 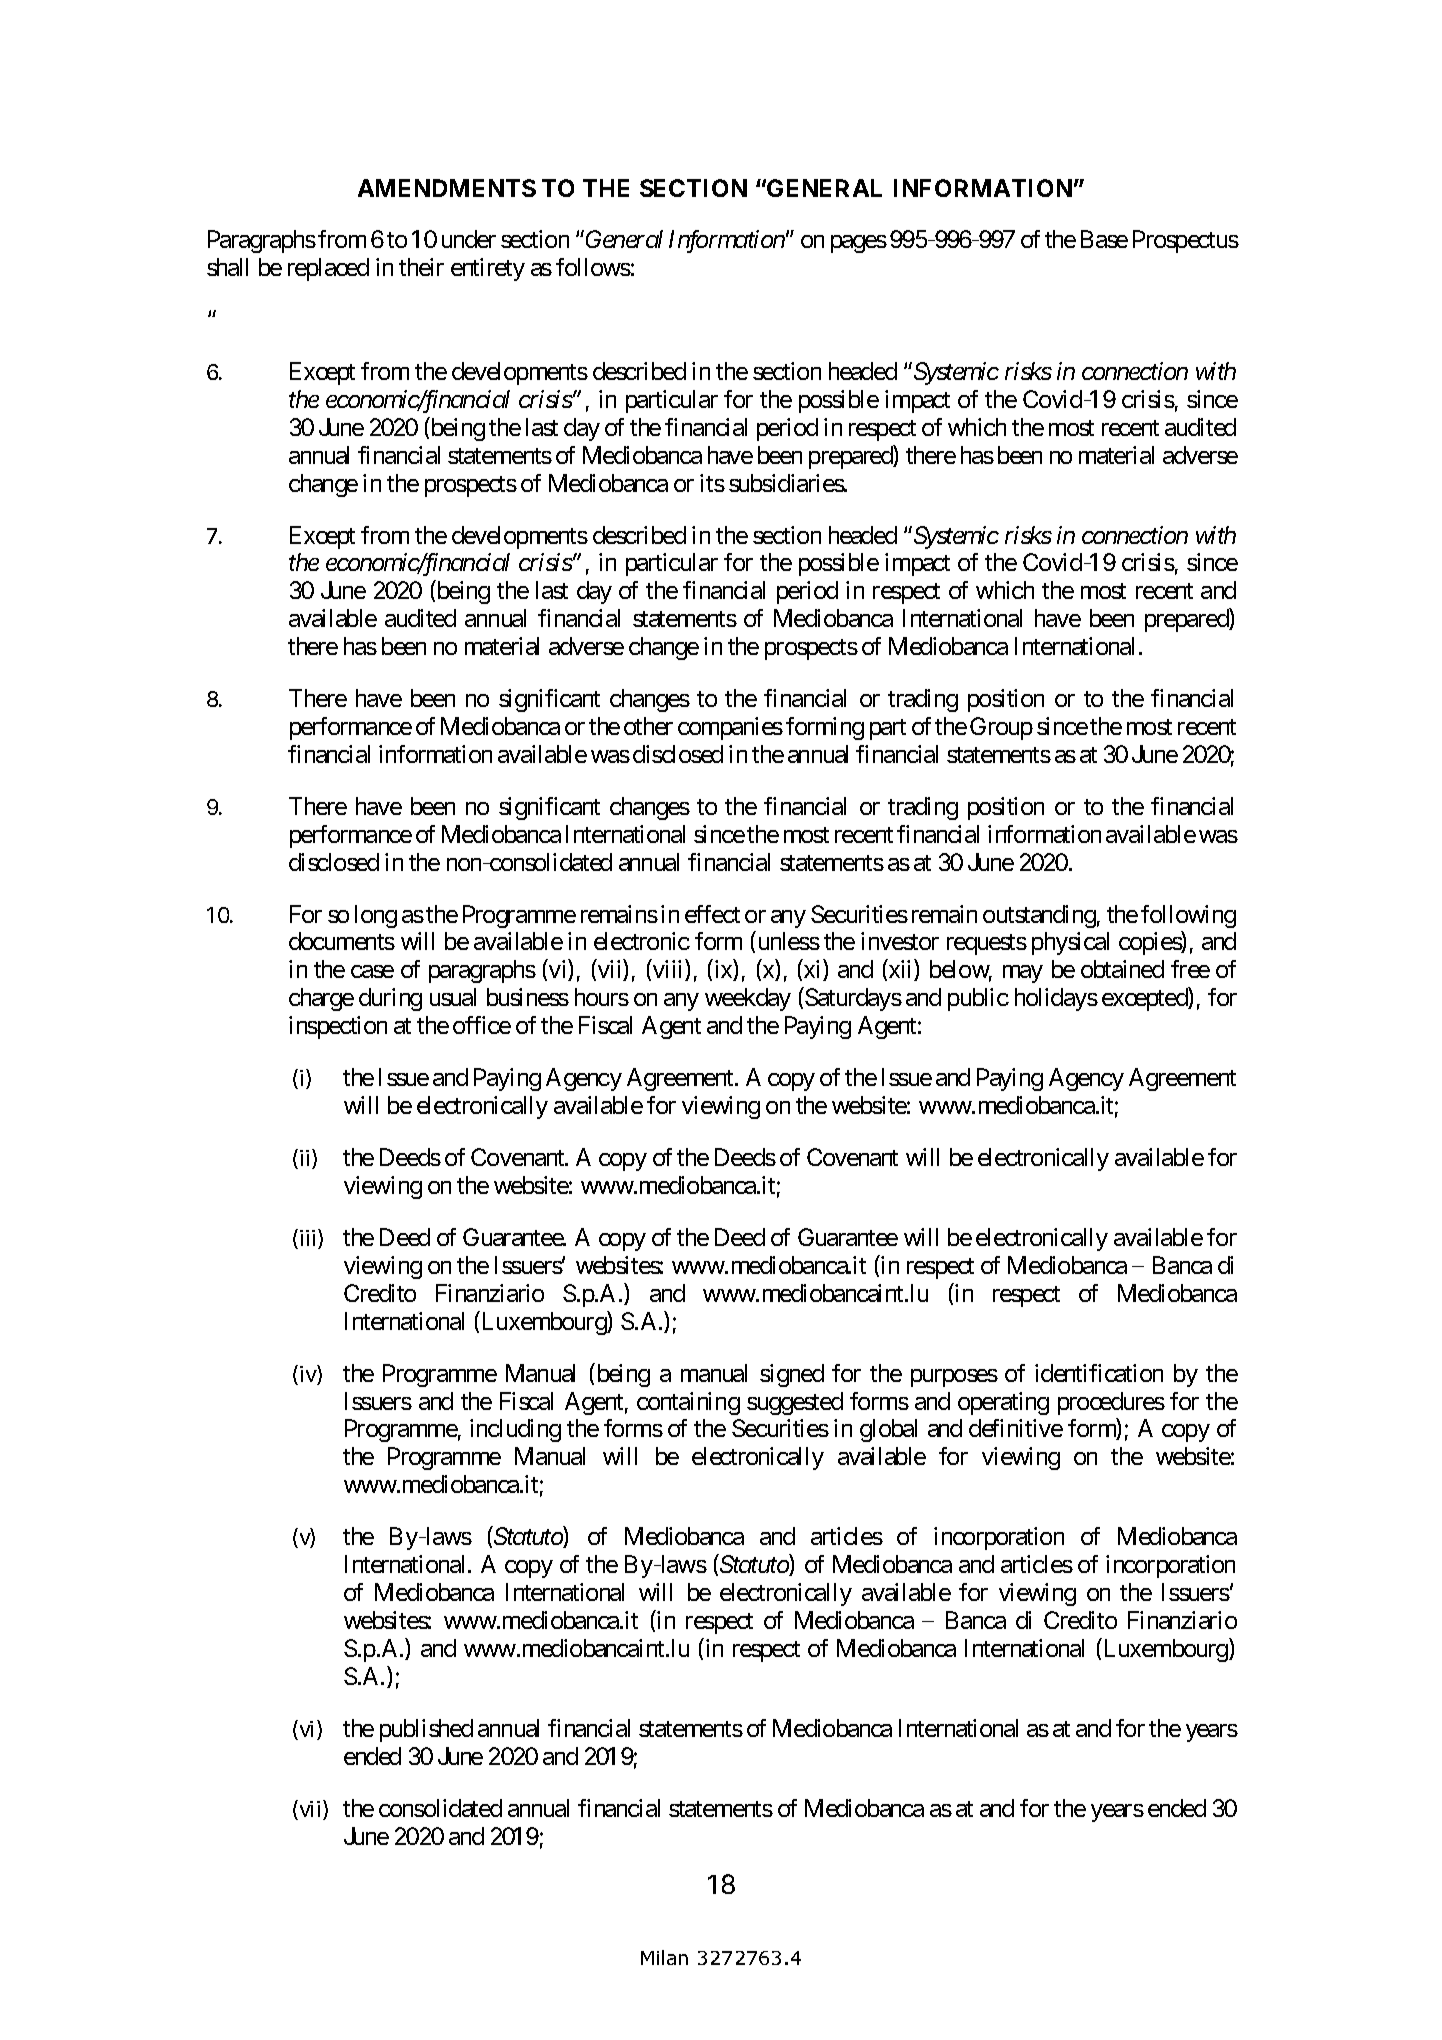 What do you see at coordinates (1070, 943) in the screenshot?
I see `physical` at bounding box center [1070, 943].
